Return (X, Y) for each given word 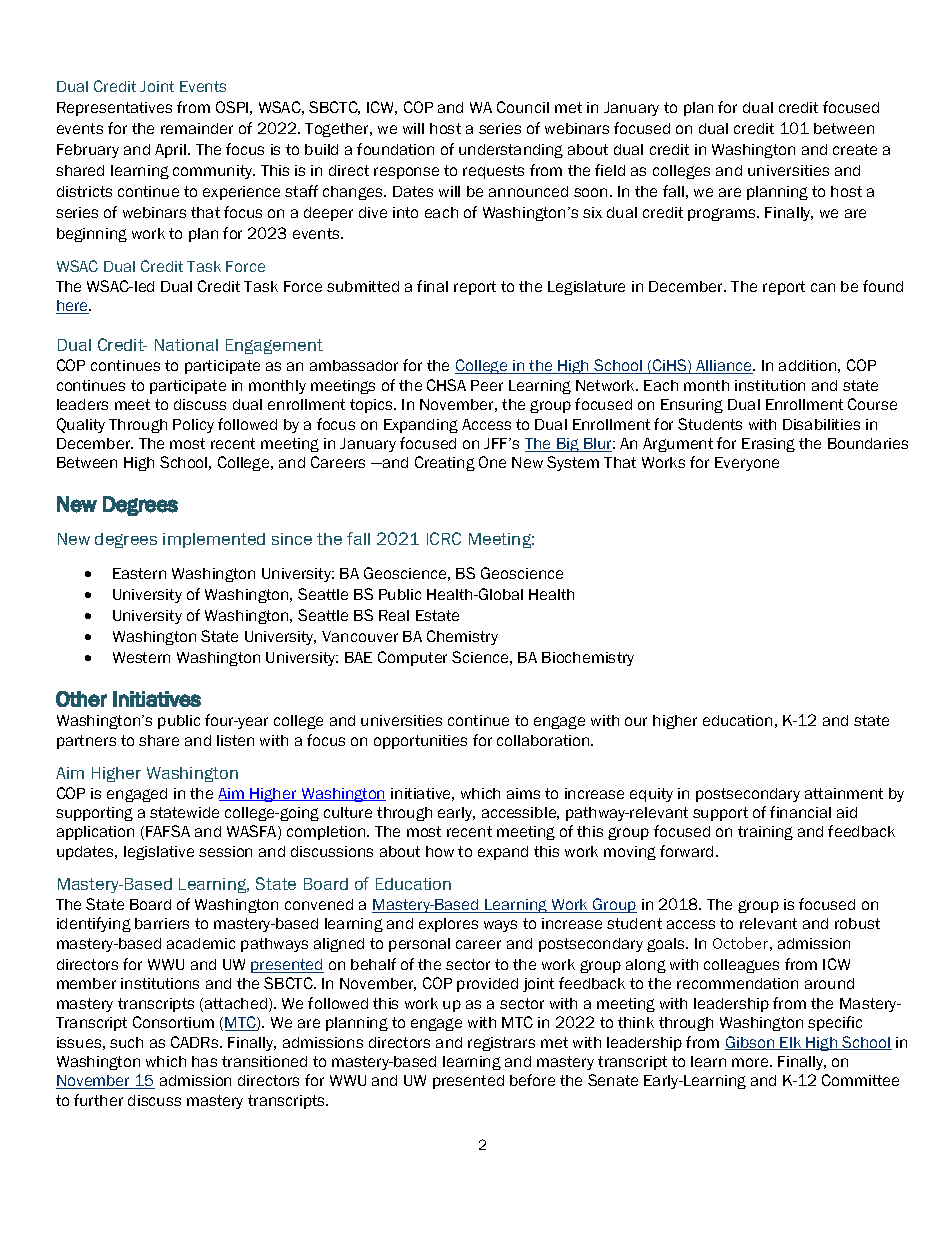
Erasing (768, 445)
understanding (511, 151)
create (855, 149)
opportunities (420, 742)
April (172, 151)
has (204, 1061)
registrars (501, 1044)
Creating (445, 463)
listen (235, 740)
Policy (193, 426)
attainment (844, 793)
